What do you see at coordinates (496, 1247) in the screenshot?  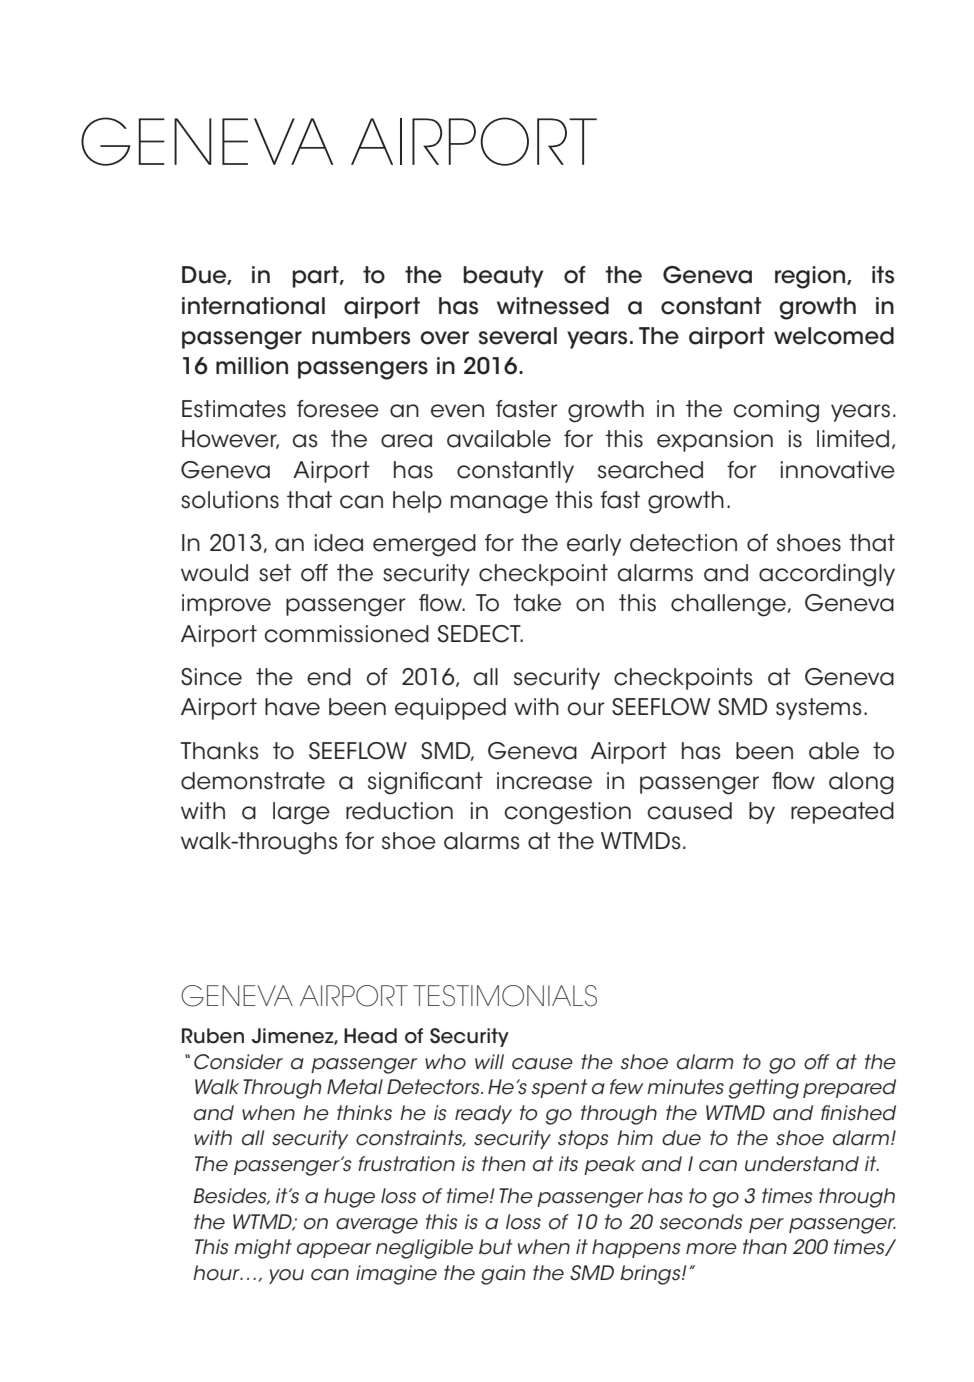 I see `but` at bounding box center [496, 1247].
